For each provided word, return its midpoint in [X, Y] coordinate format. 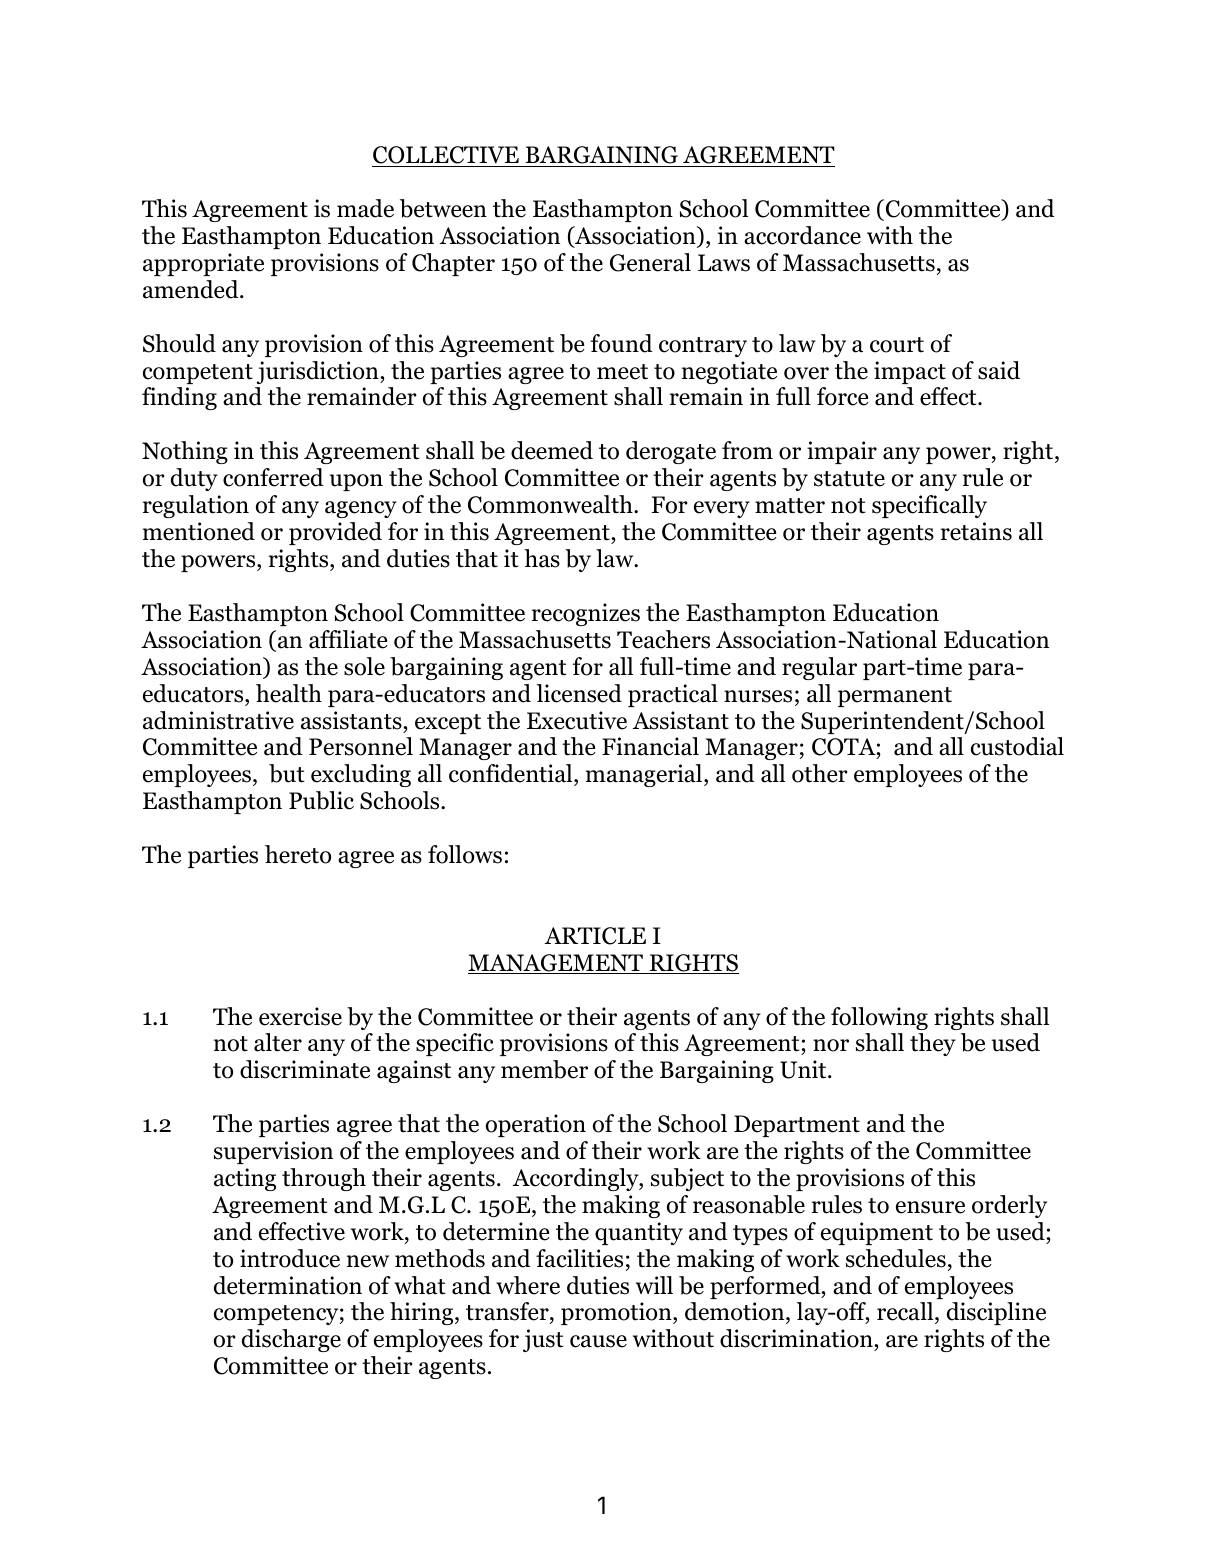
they [933, 1044]
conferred [273, 477]
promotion [617, 1313]
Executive [577, 720]
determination [288, 1285]
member [544, 1069]
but [287, 773]
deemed [552, 450]
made [365, 208]
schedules [896, 1258]
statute [849, 479]
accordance [802, 235]
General [650, 262]
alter [278, 1042]
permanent [895, 697]
